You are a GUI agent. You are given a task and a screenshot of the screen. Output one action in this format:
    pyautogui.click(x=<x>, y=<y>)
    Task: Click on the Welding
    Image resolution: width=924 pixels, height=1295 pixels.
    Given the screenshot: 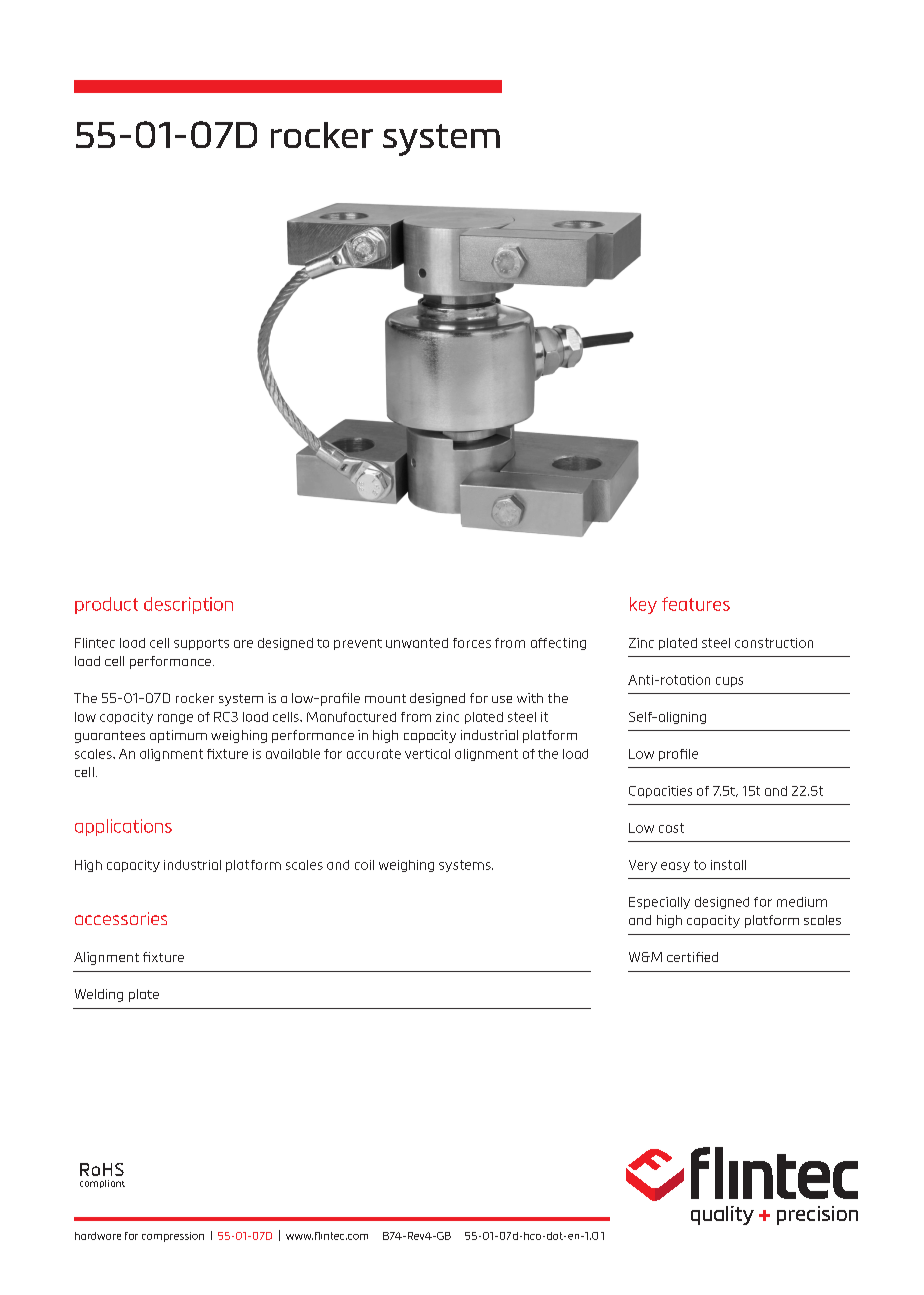 What is the action you would take?
    pyautogui.click(x=99, y=995)
